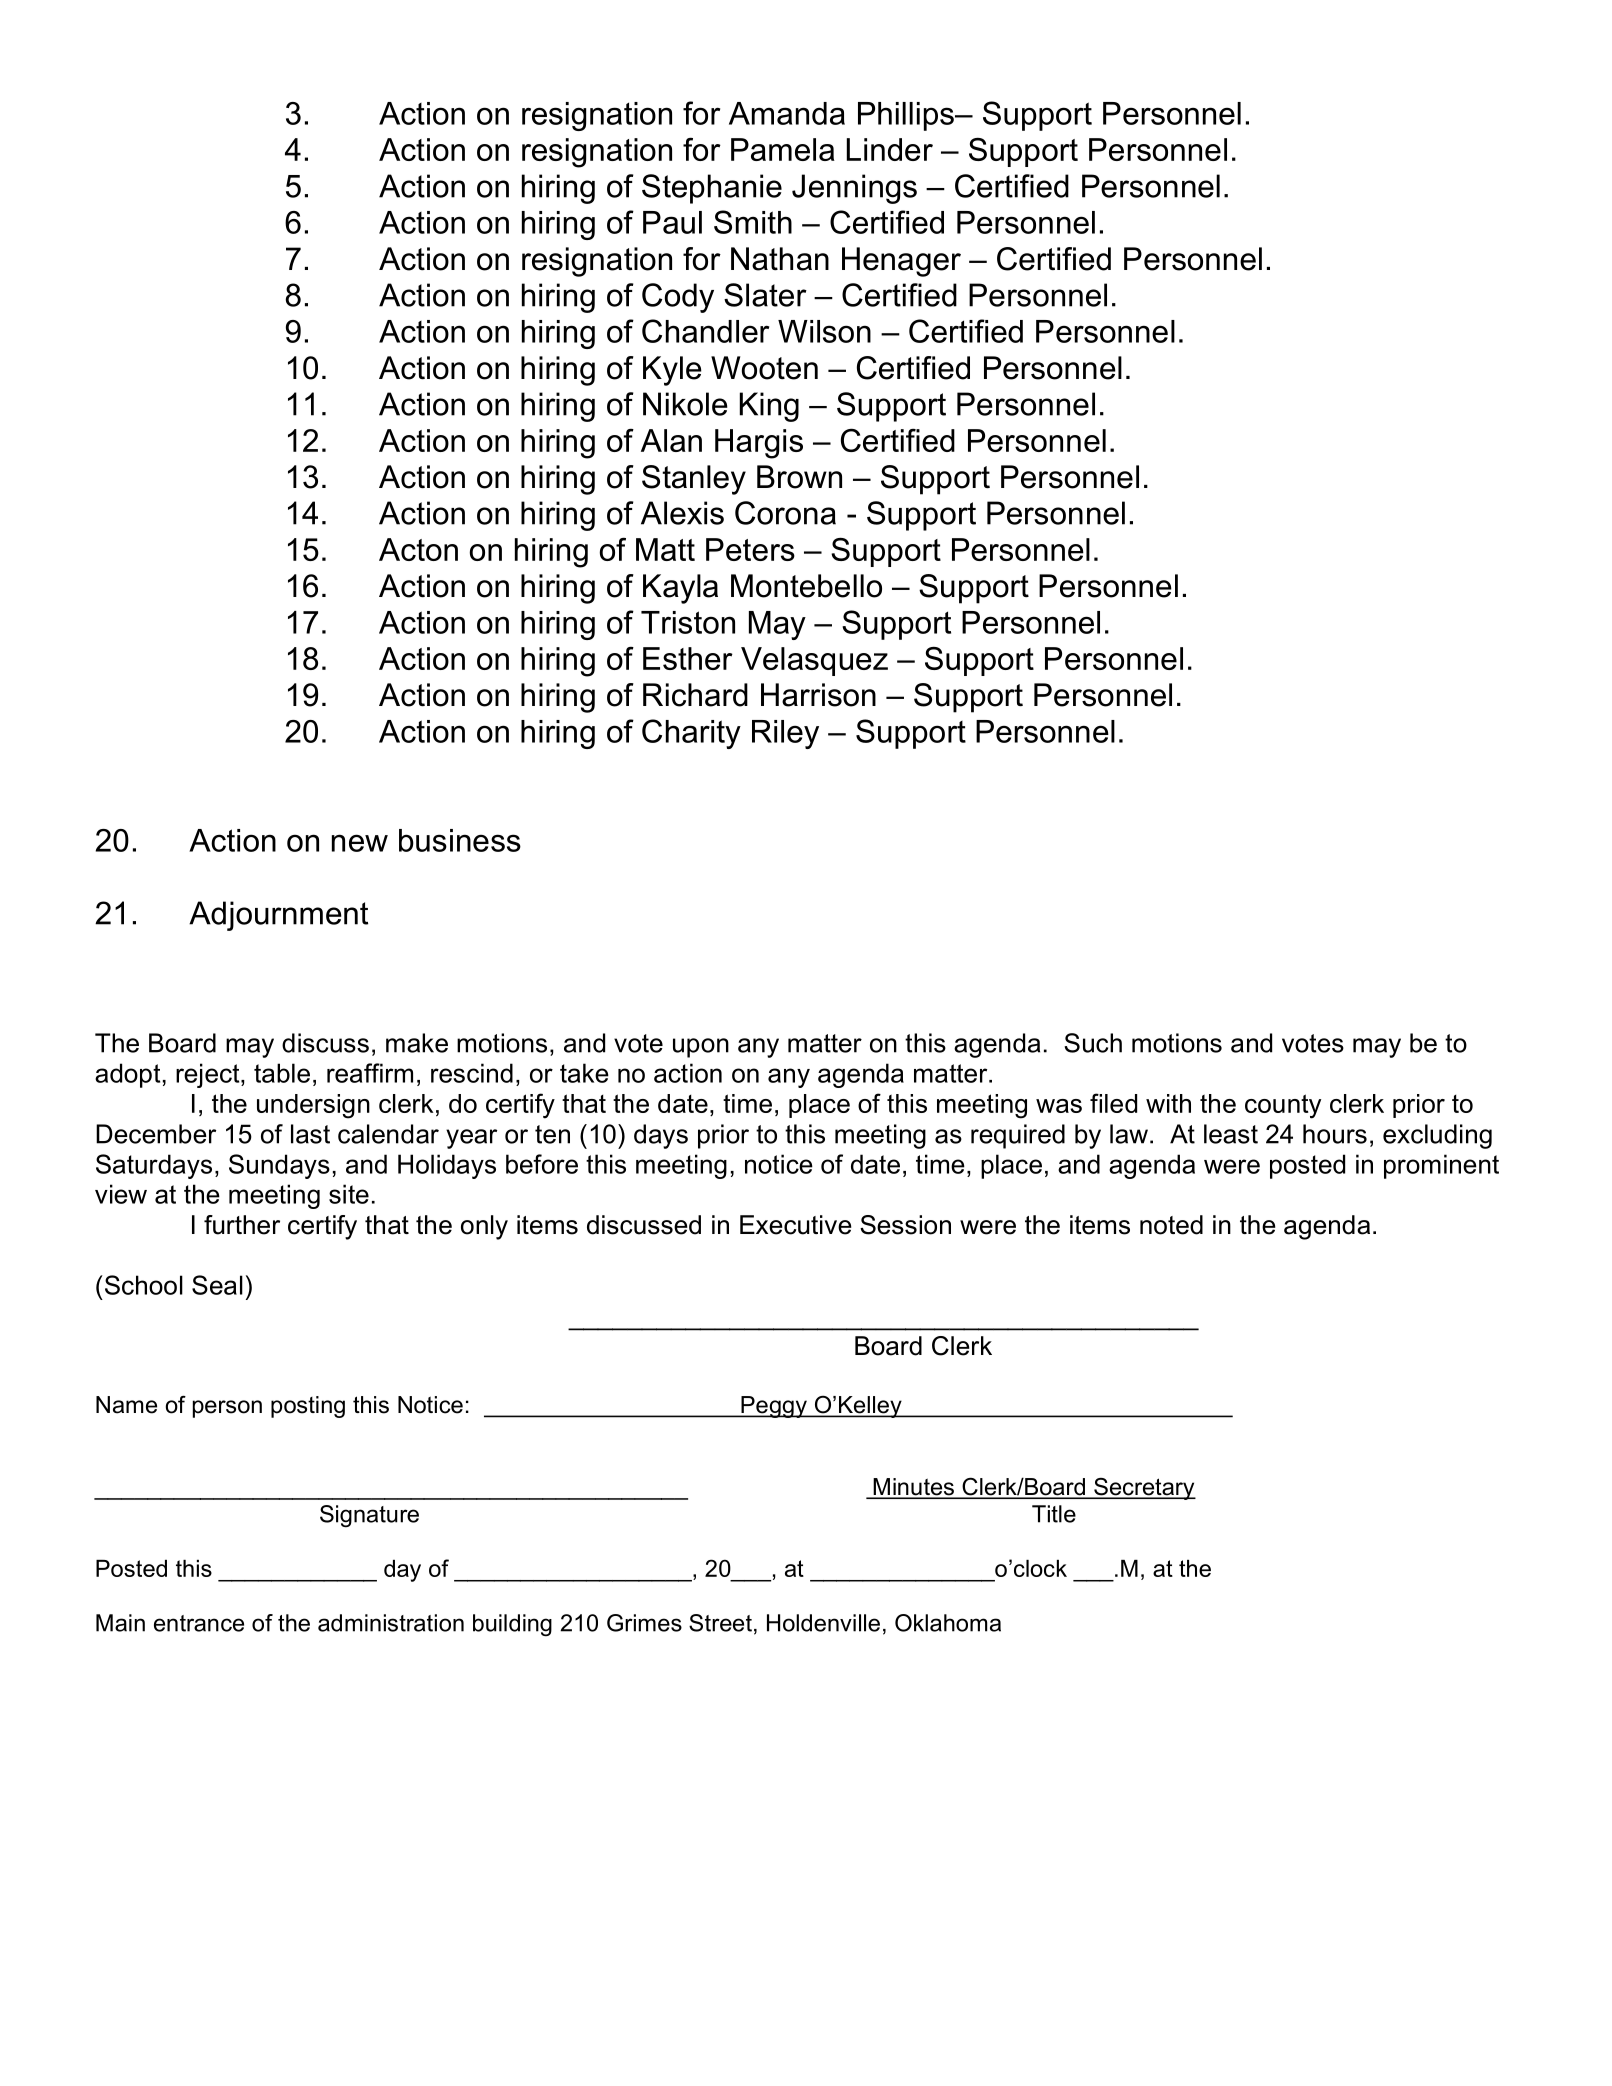 This page has width=1612, height=2086. Describe the element at coordinates (672, 222) in the page. I see `Paul` at that location.
